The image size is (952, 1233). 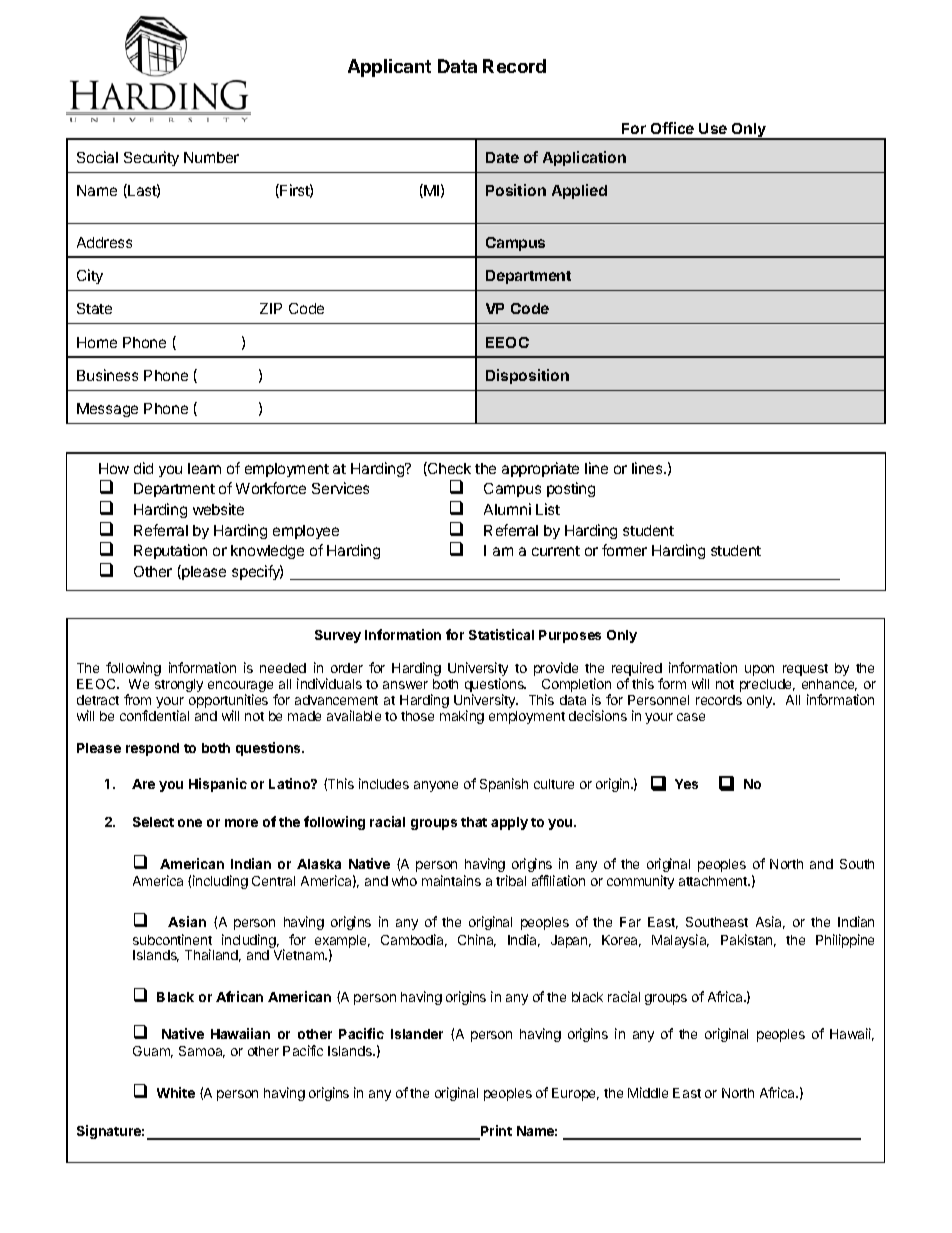 I want to click on Number, so click(x=211, y=157).
